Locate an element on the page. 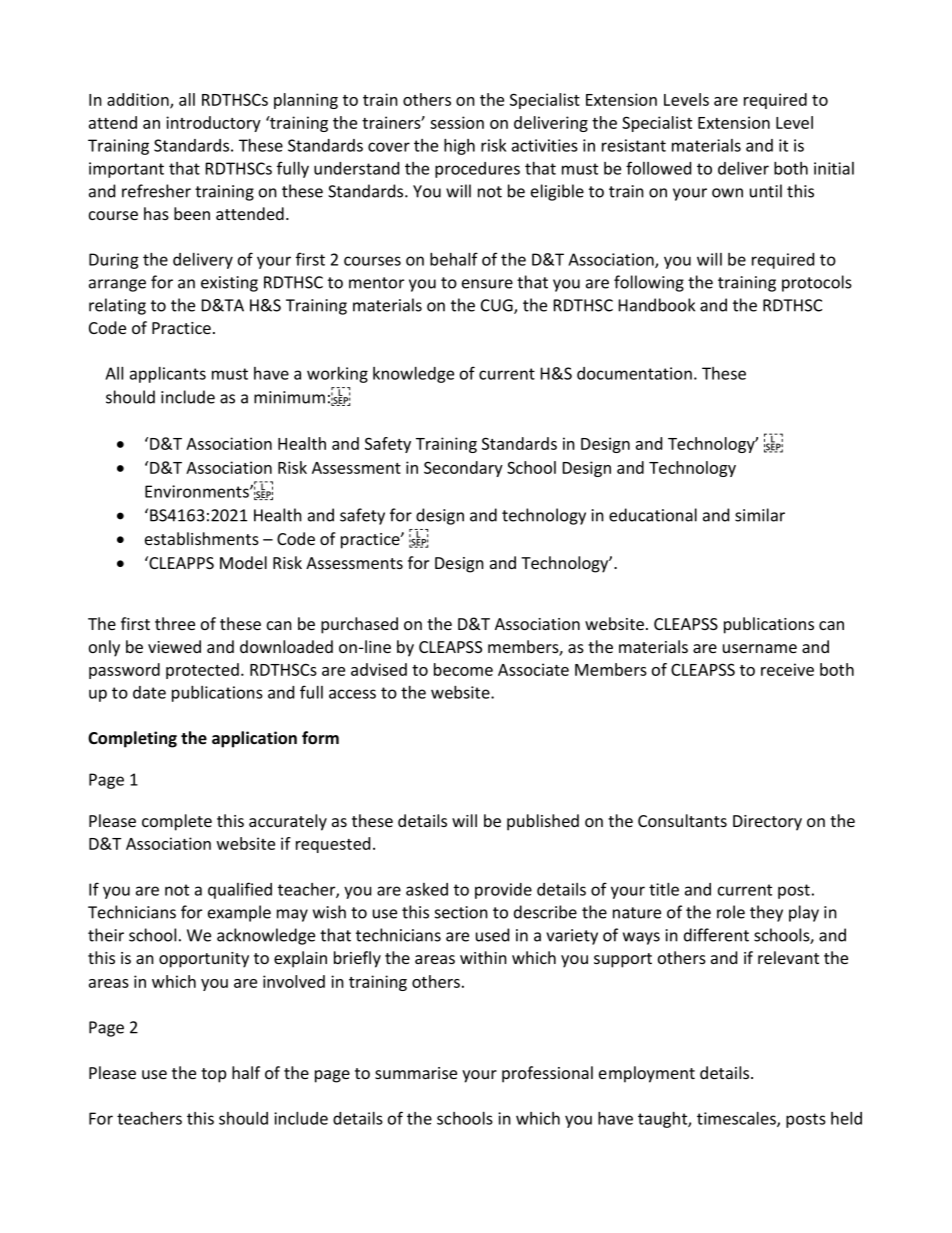 The width and height of the document is (952, 1233). qualified is located at coordinates (240, 890).
